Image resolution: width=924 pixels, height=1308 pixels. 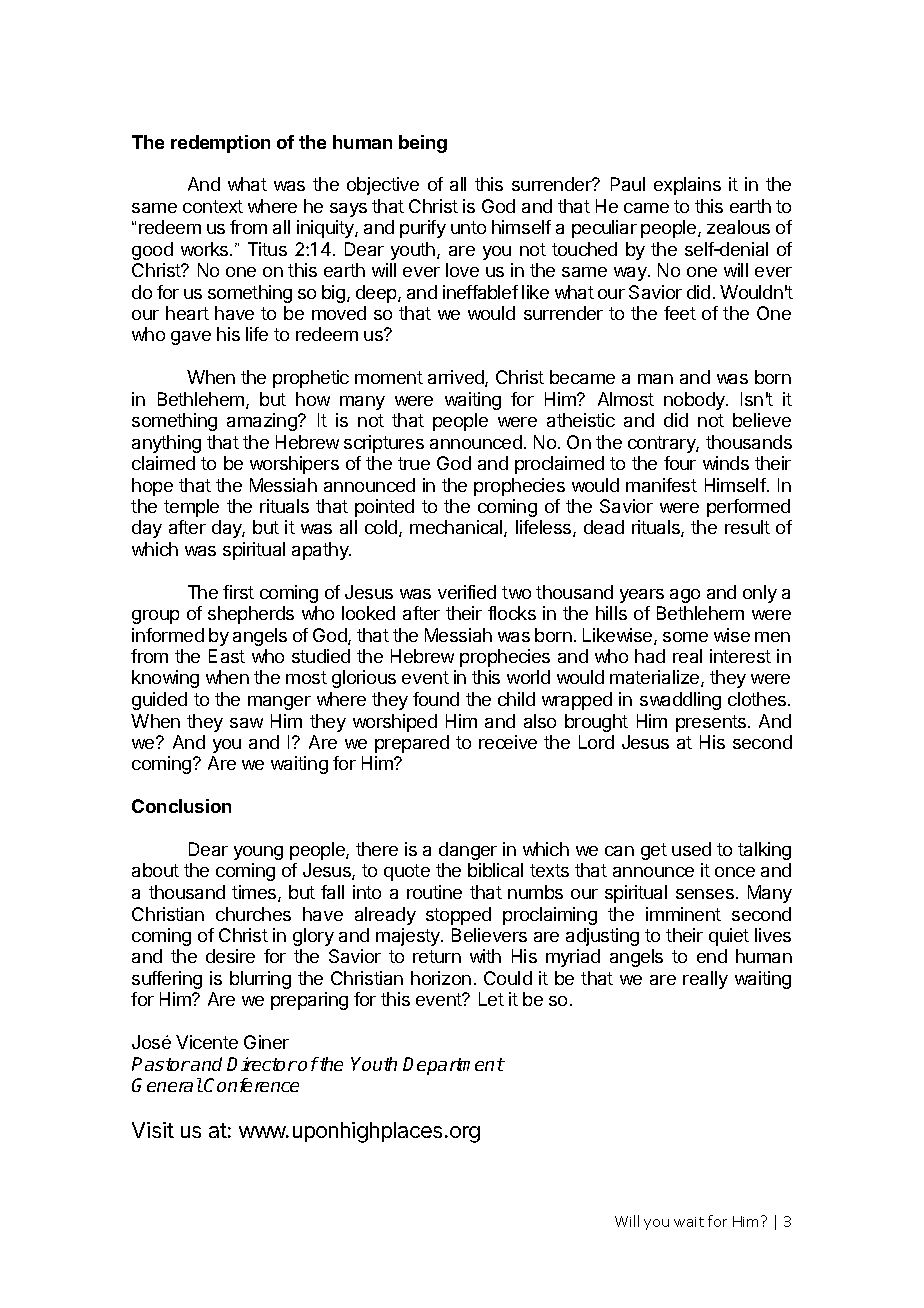 I want to click on true, so click(x=414, y=463).
